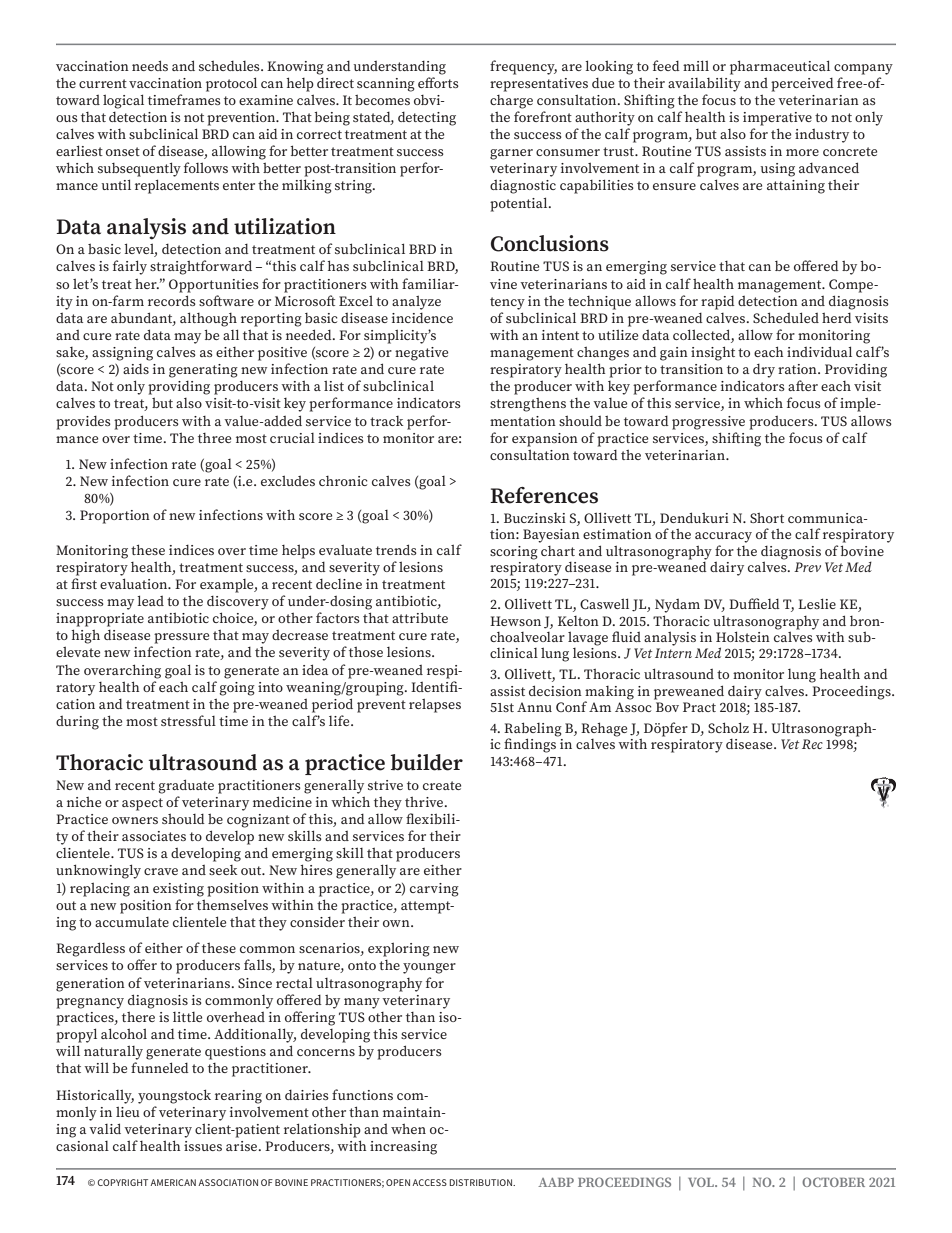  Describe the element at coordinates (150, 600) in the screenshot. I see `lead` at that location.
